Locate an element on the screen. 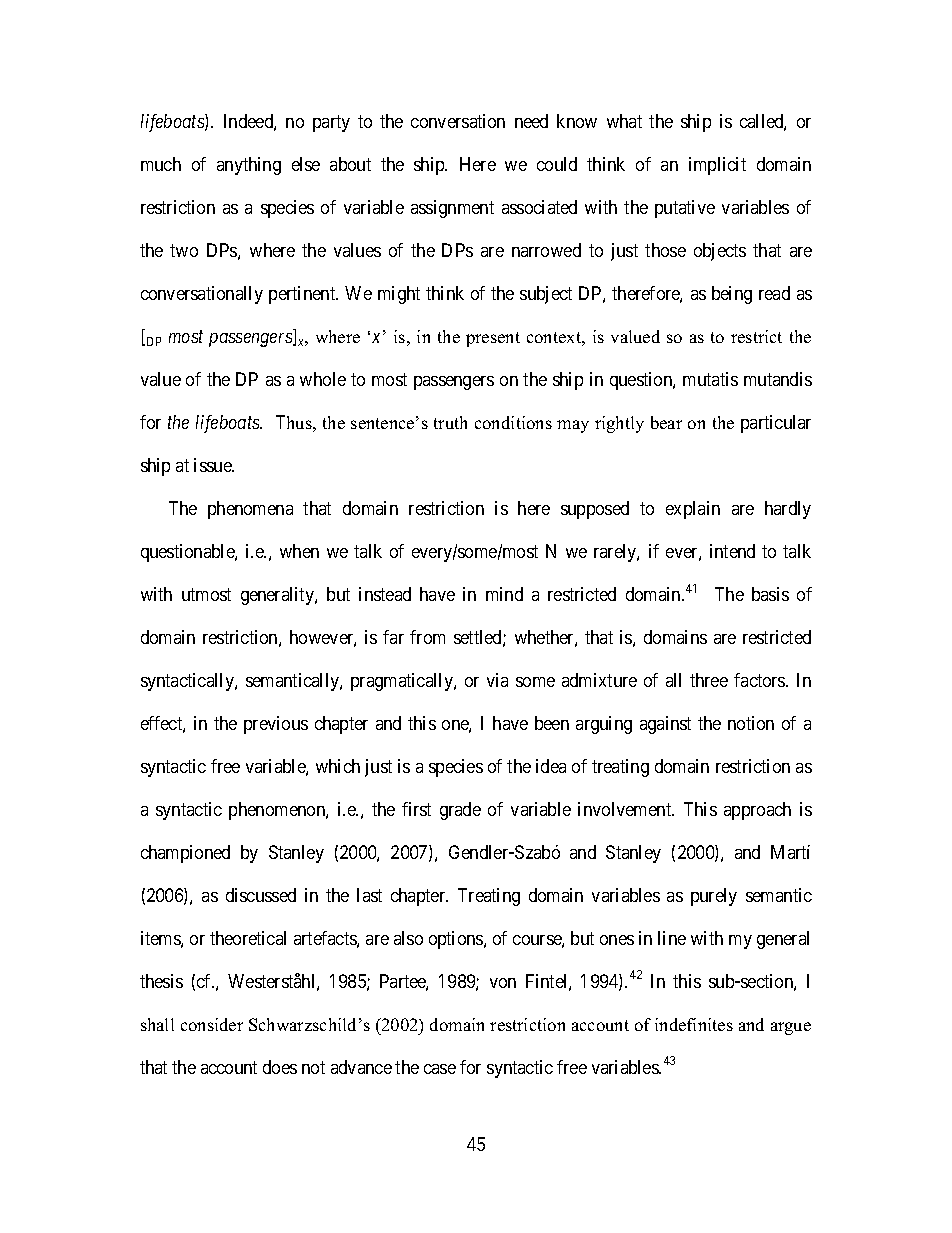 Image resolution: width=952 pixels, height=1233 pixels. need is located at coordinates (531, 121).
